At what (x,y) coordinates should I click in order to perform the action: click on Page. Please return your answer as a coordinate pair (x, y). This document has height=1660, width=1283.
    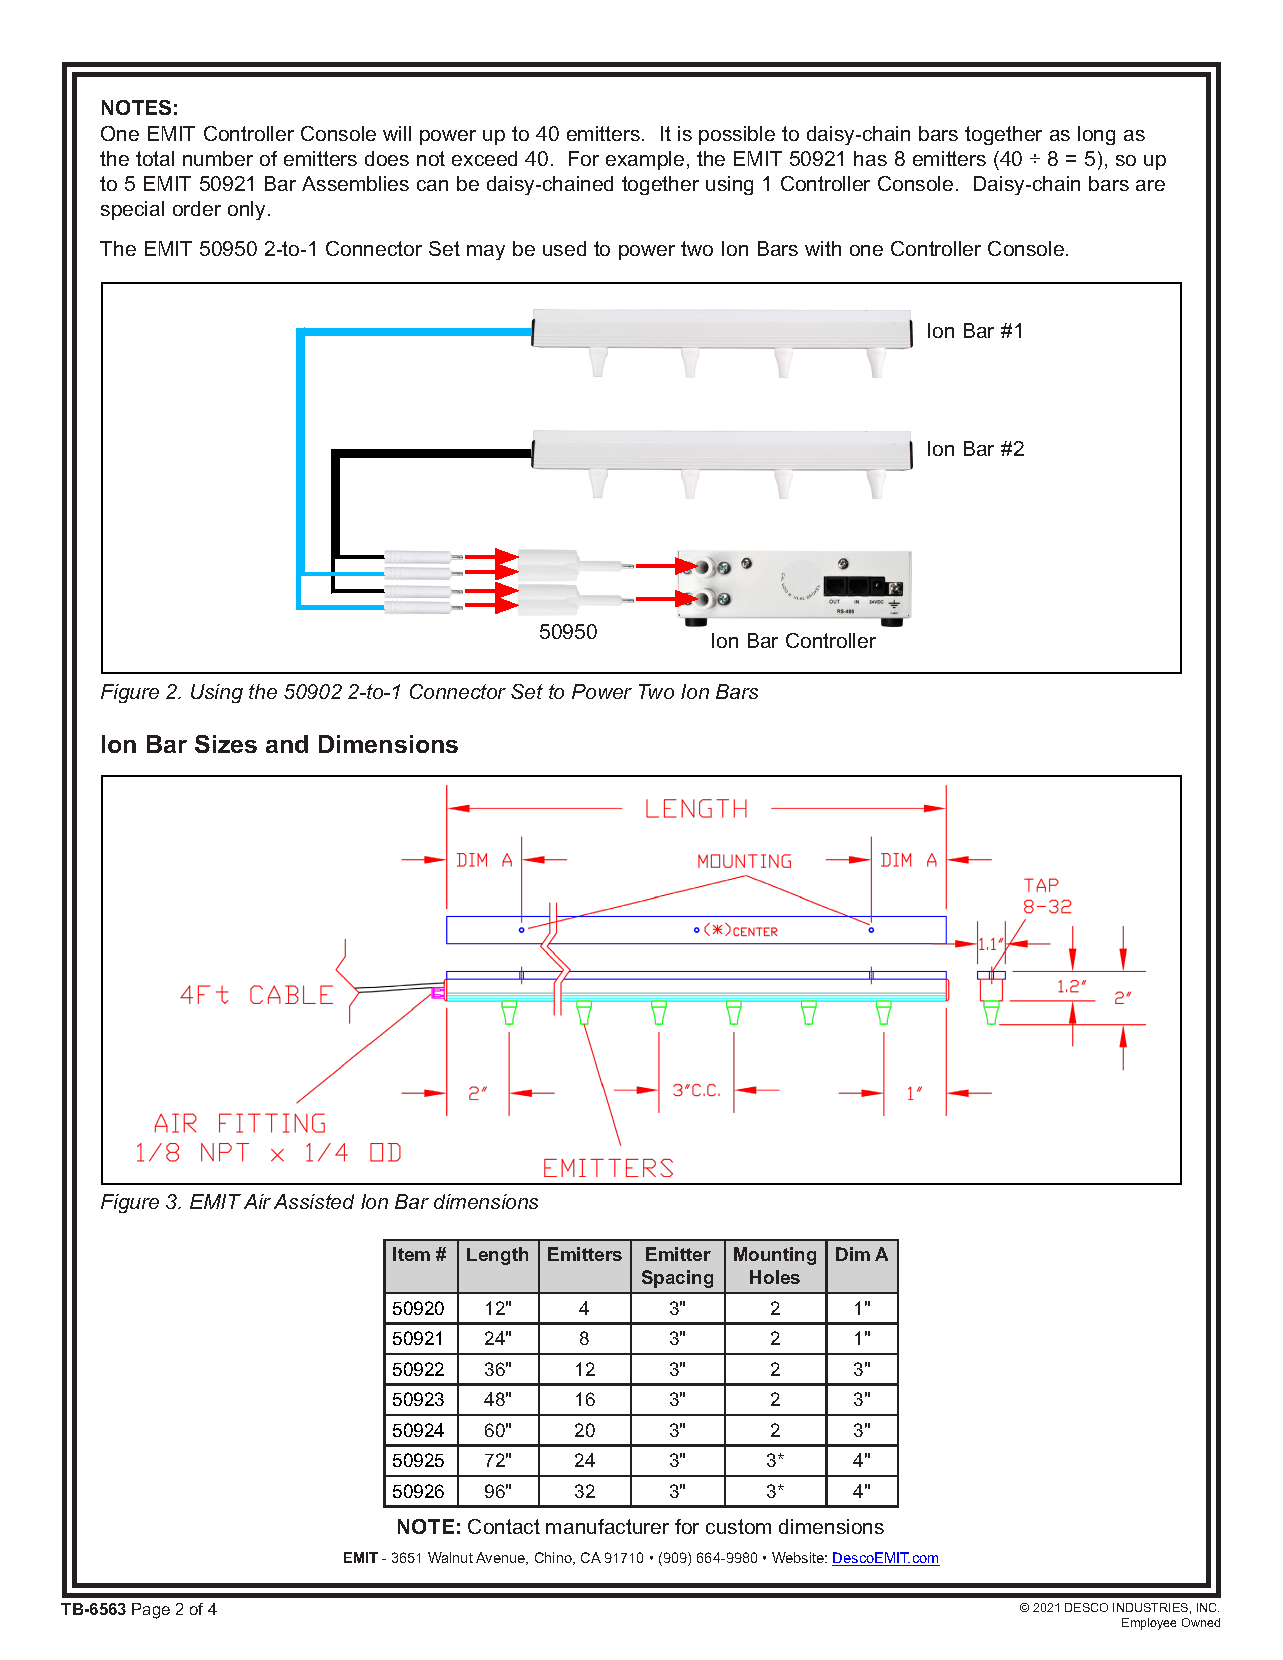
    Looking at the image, I should click on (151, 1611).
